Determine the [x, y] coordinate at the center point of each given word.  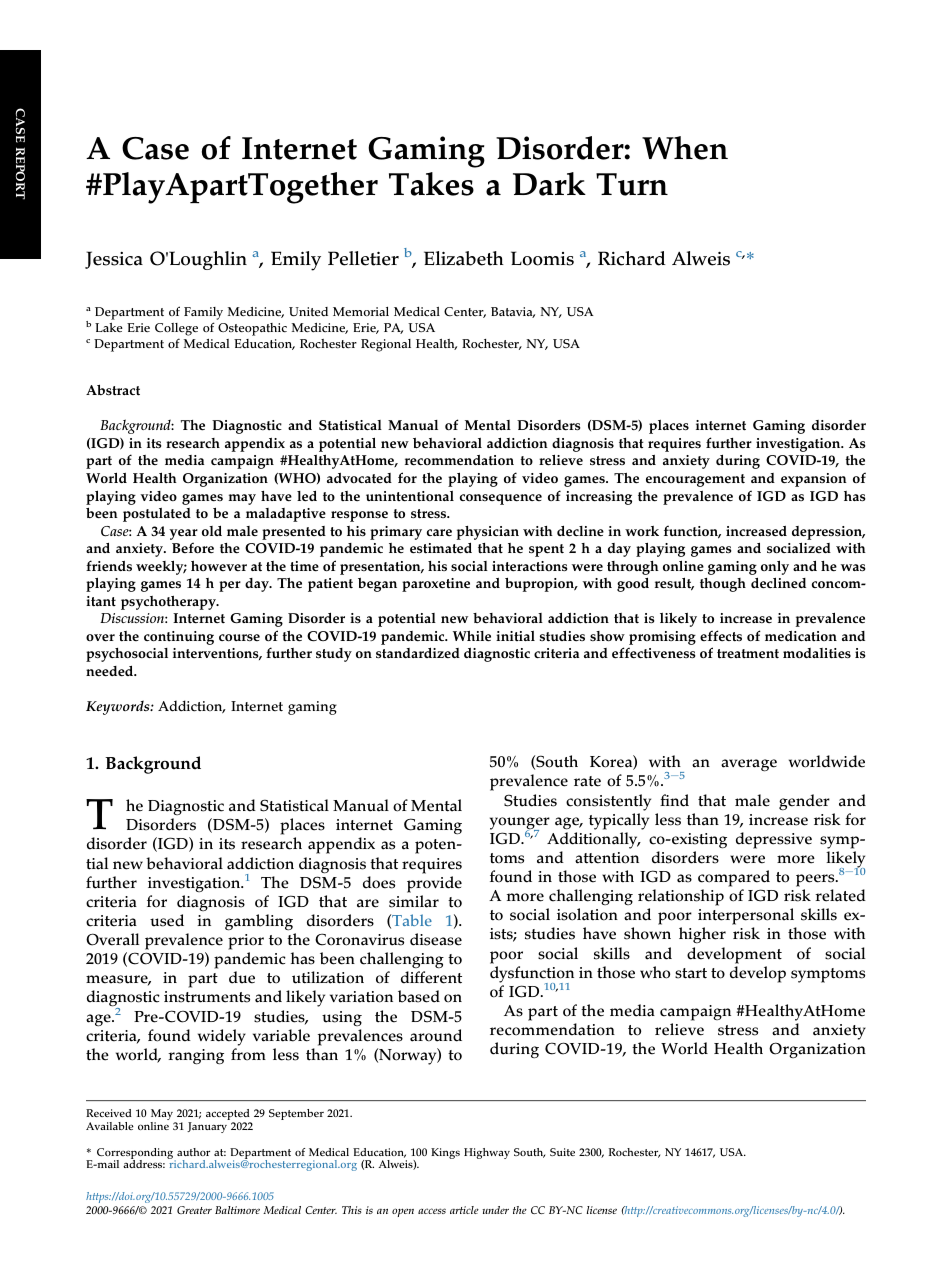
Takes [431, 184]
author [193, 1152]
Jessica [114, 260]
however [219, 566]
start [691, 973]
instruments [207, 997]
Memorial [361, 312]
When [685, 148]
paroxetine [436, 585]
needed [111, 671]
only [775, 567]
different [431, 977]
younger [520, 824]
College [176, 331]
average [749, 765]
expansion [814, 480]
